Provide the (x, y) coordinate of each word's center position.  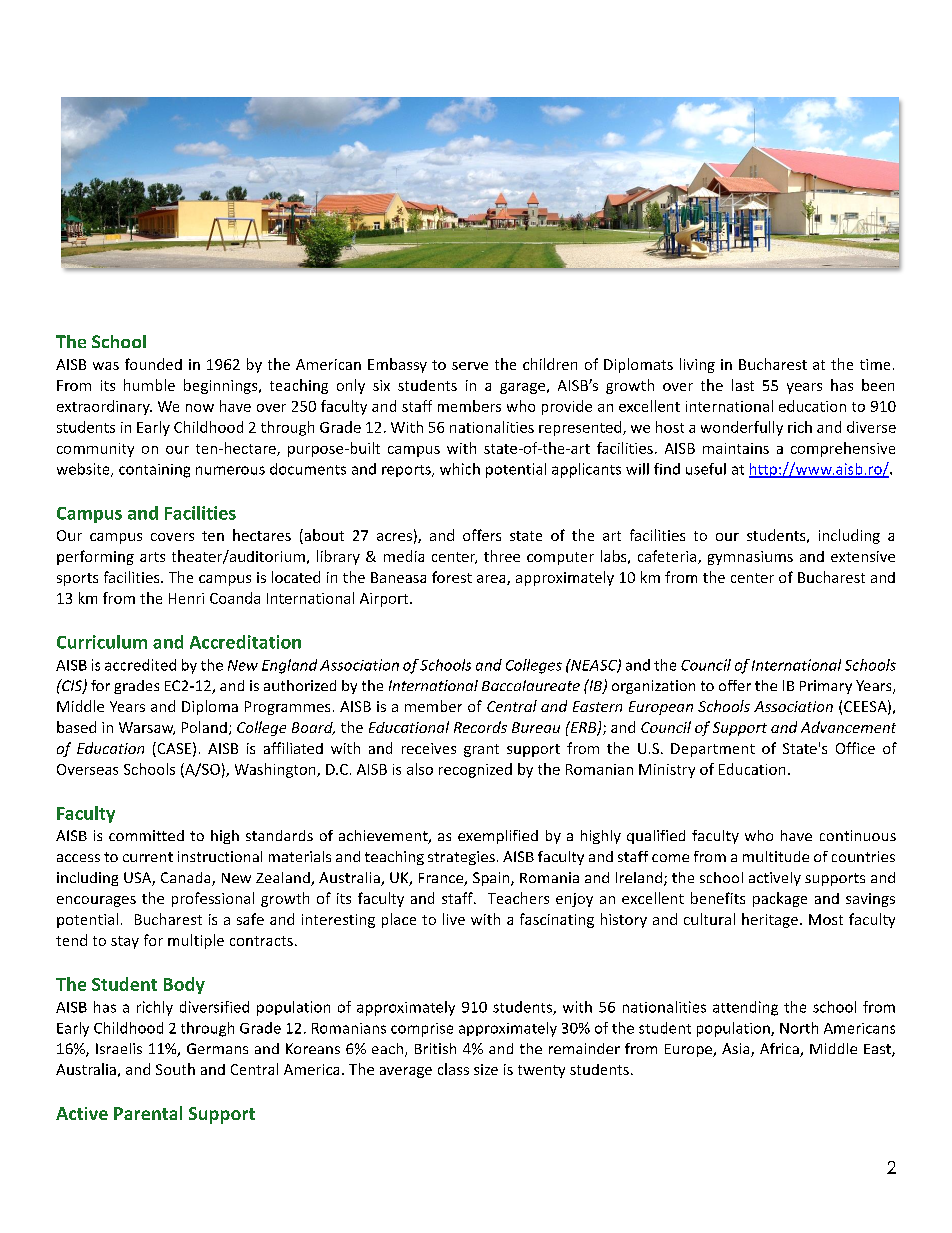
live (454, 919)
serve (470, 366)
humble (149, 385)
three (502, 556)
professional (213, 899)
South (175, 1069)
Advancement (848, 727)
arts (152, 557)
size (486, 1069)
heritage (770, 920)
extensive (863, 556)
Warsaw (147, 728)
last (743, 385)
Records (480, 727)
